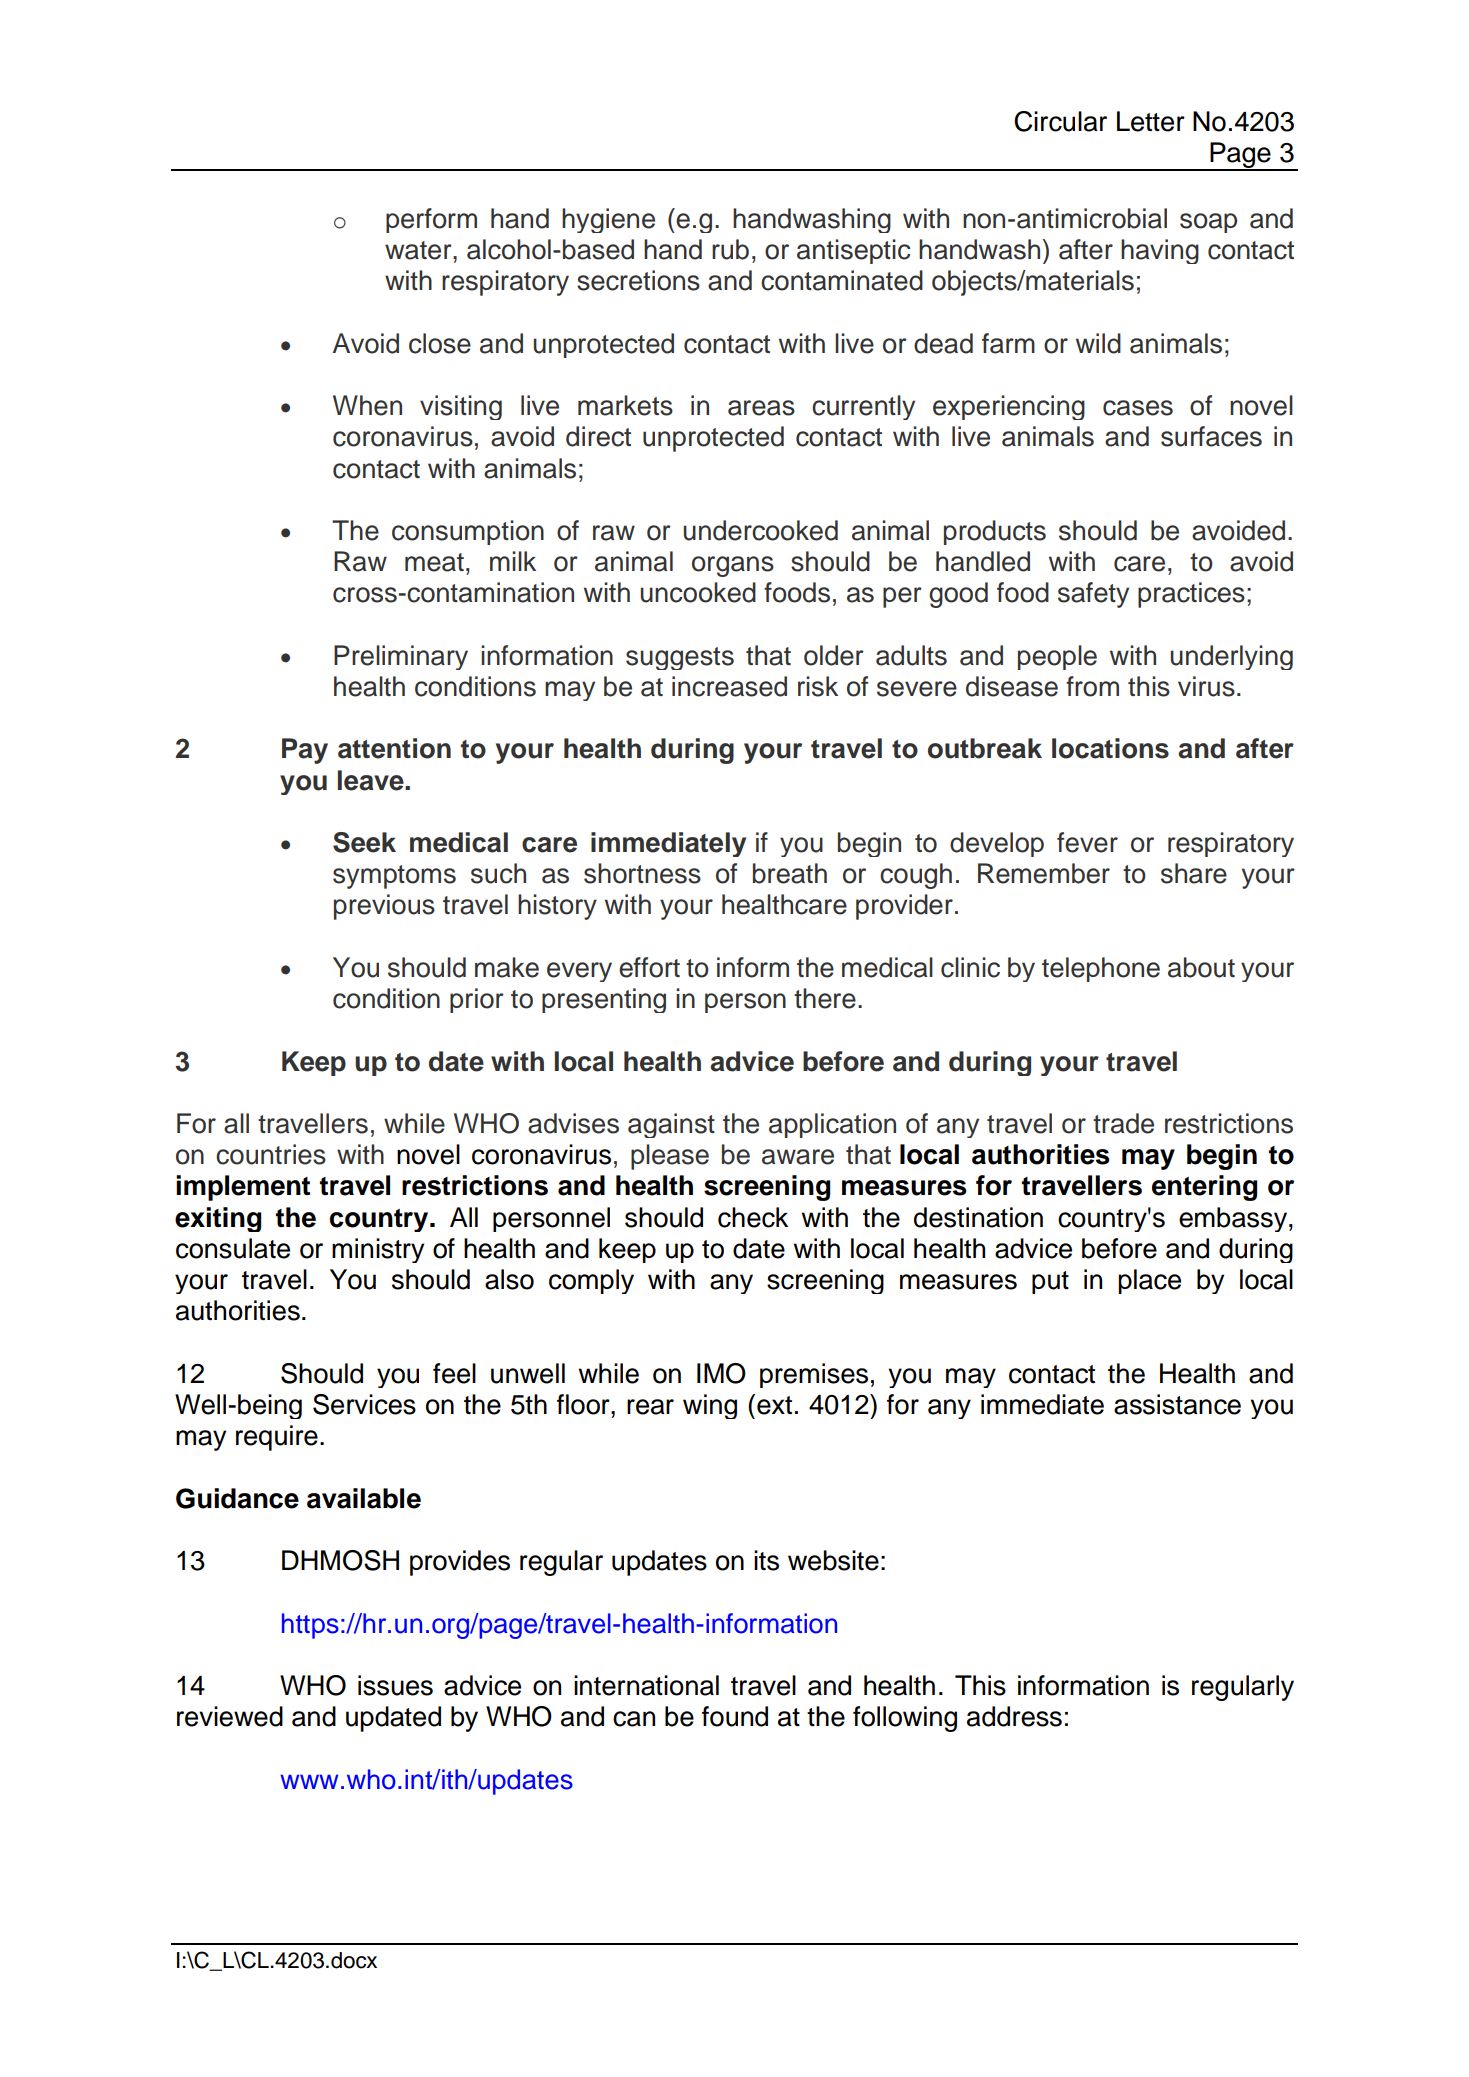  Describe the element at coordinates (384, 907) in the screenshot. I see `previous` at that location.
